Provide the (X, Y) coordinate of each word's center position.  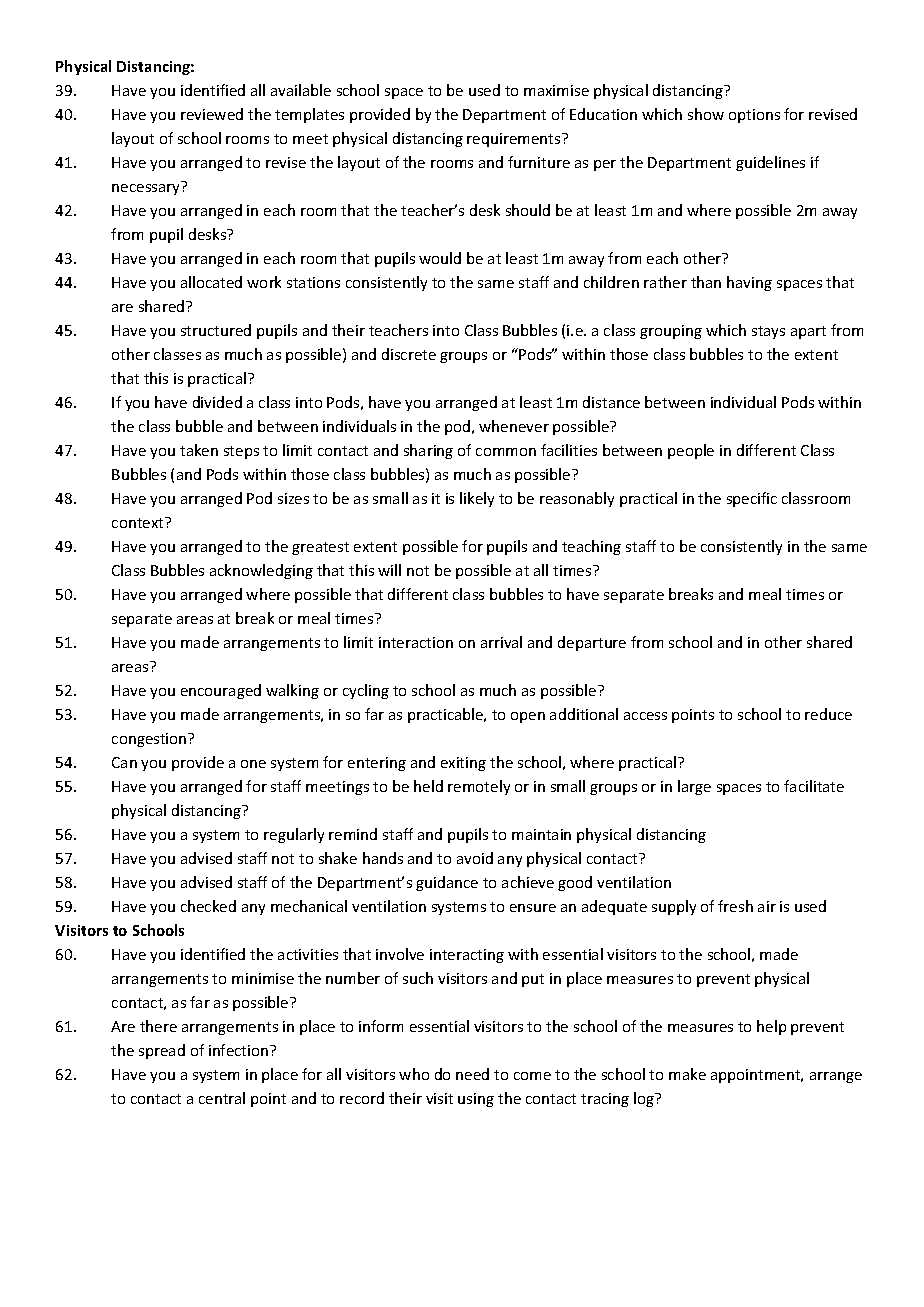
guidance (447, 883)
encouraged (221, 691)
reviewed (212, 114)
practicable (446, 715)
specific (752, 499)
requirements (515, 140)
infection (240, 1050)
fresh (735, 906)
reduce (828, 714)
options (754, 116)
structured (216, 330)
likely (477, 499)
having (749, 283)
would (440, 258)
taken (199, 450)
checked (208, 906)
